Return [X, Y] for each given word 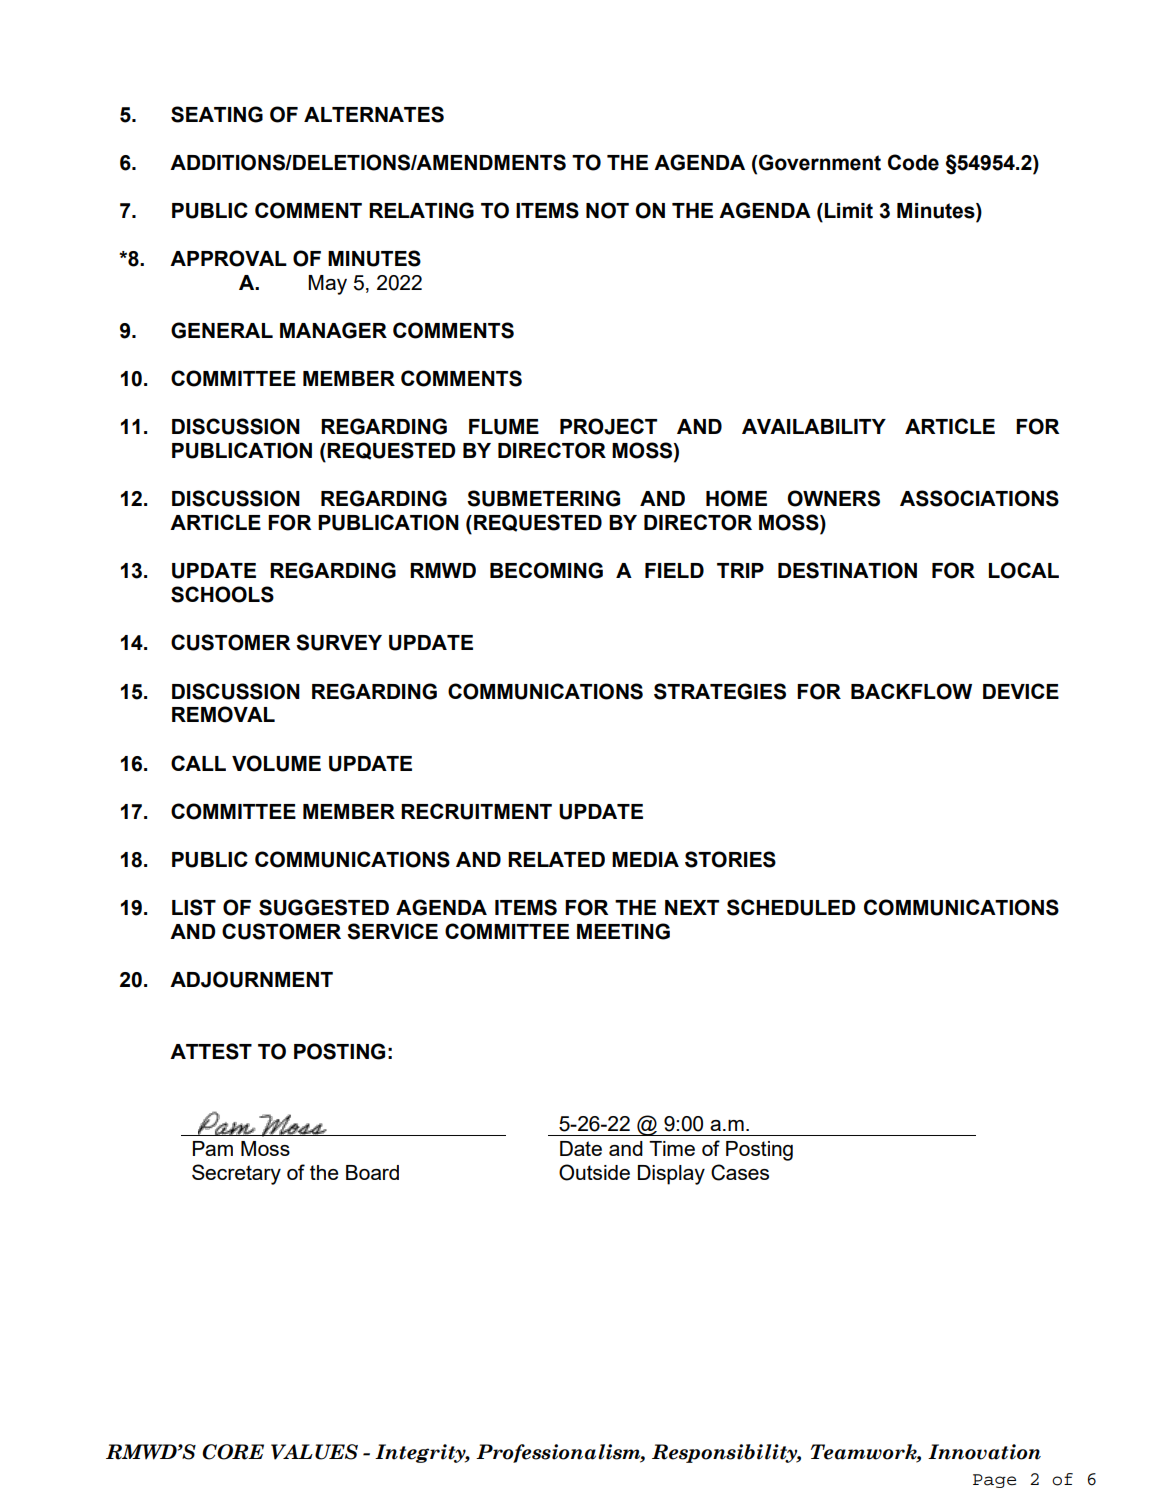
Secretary [236, 1174]
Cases [740, 1172]
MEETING [623, 931]
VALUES [314, 1452]
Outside [594, 1172]
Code [913, 162]
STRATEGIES [720, 691]
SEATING [217, 114]
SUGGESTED [324, 907]
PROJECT [608, 426]
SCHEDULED [791, 907]
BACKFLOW [911, 691]
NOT [607, 210]
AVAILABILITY [814, 426]
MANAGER [333, 330]
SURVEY [339, 642]
